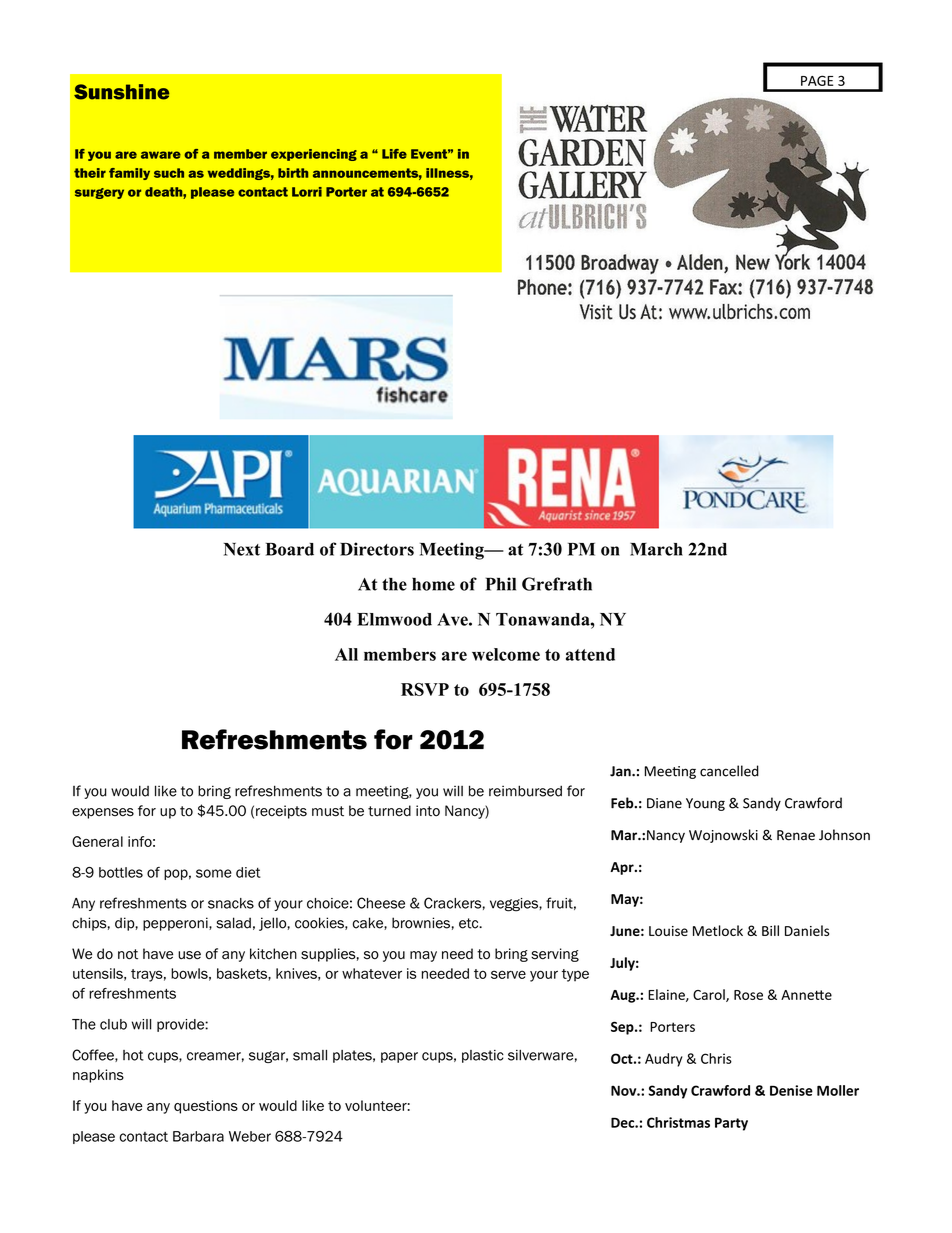  I want to click on Next, so click(242, 549).
